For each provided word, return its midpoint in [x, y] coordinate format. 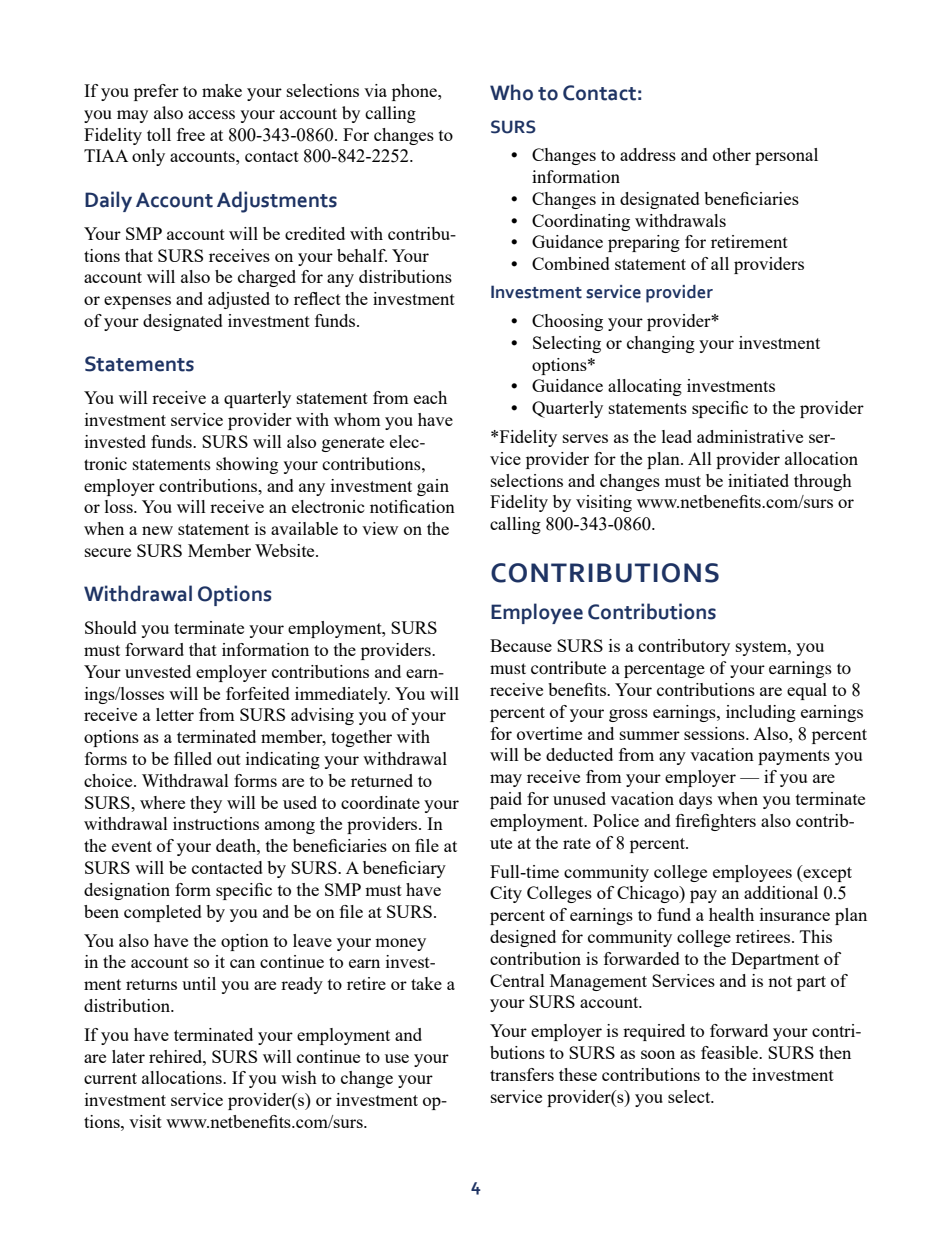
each [430, 397]
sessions [715, 733]
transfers [522, 1074]
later [128, 1056]
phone [415, 92]
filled [193, 758]
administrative [750, 436]
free [191, 134]
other [732, 154]
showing [247, 465]
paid [506, 800]
